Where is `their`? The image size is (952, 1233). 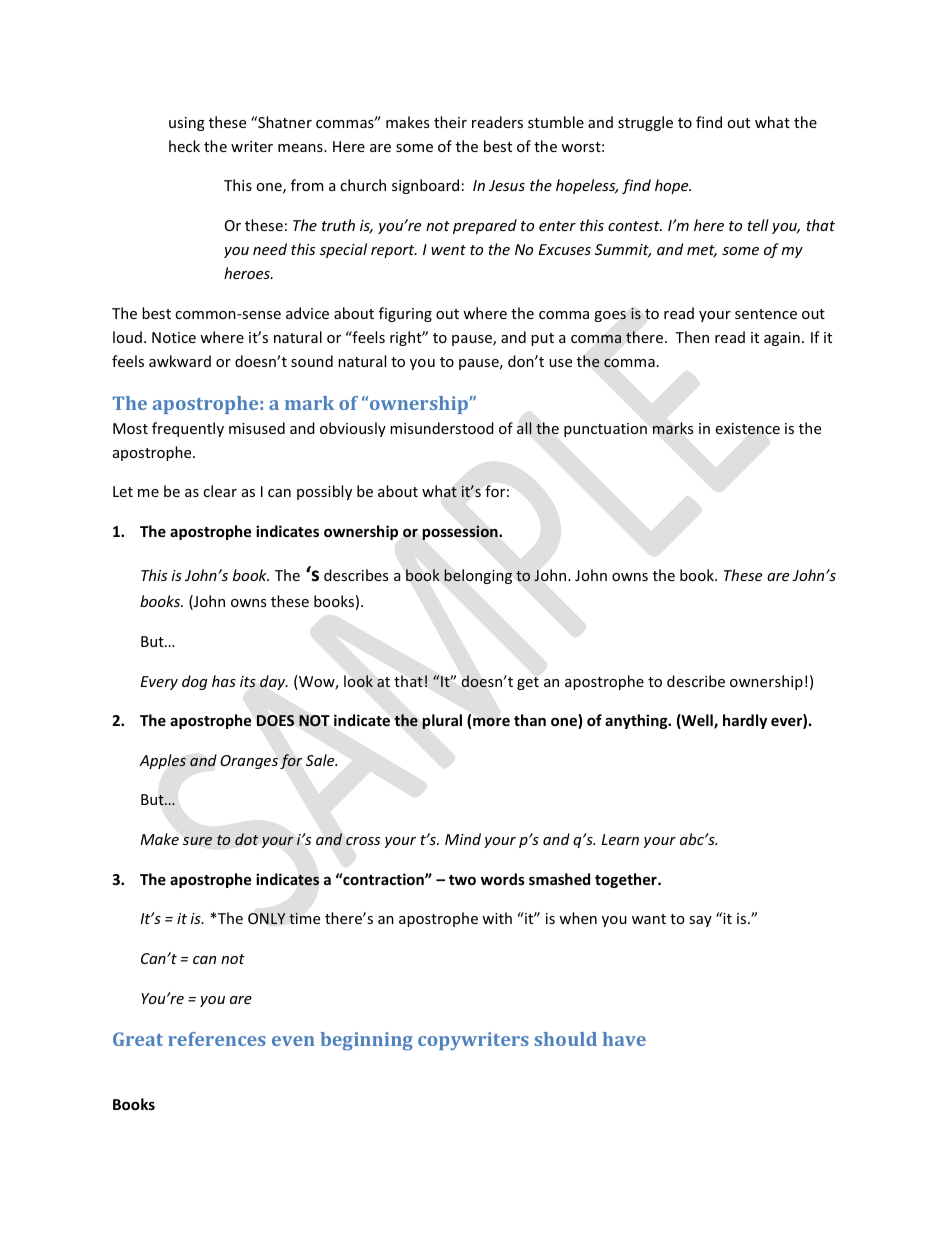 their is located at coordinates (450, 122).
